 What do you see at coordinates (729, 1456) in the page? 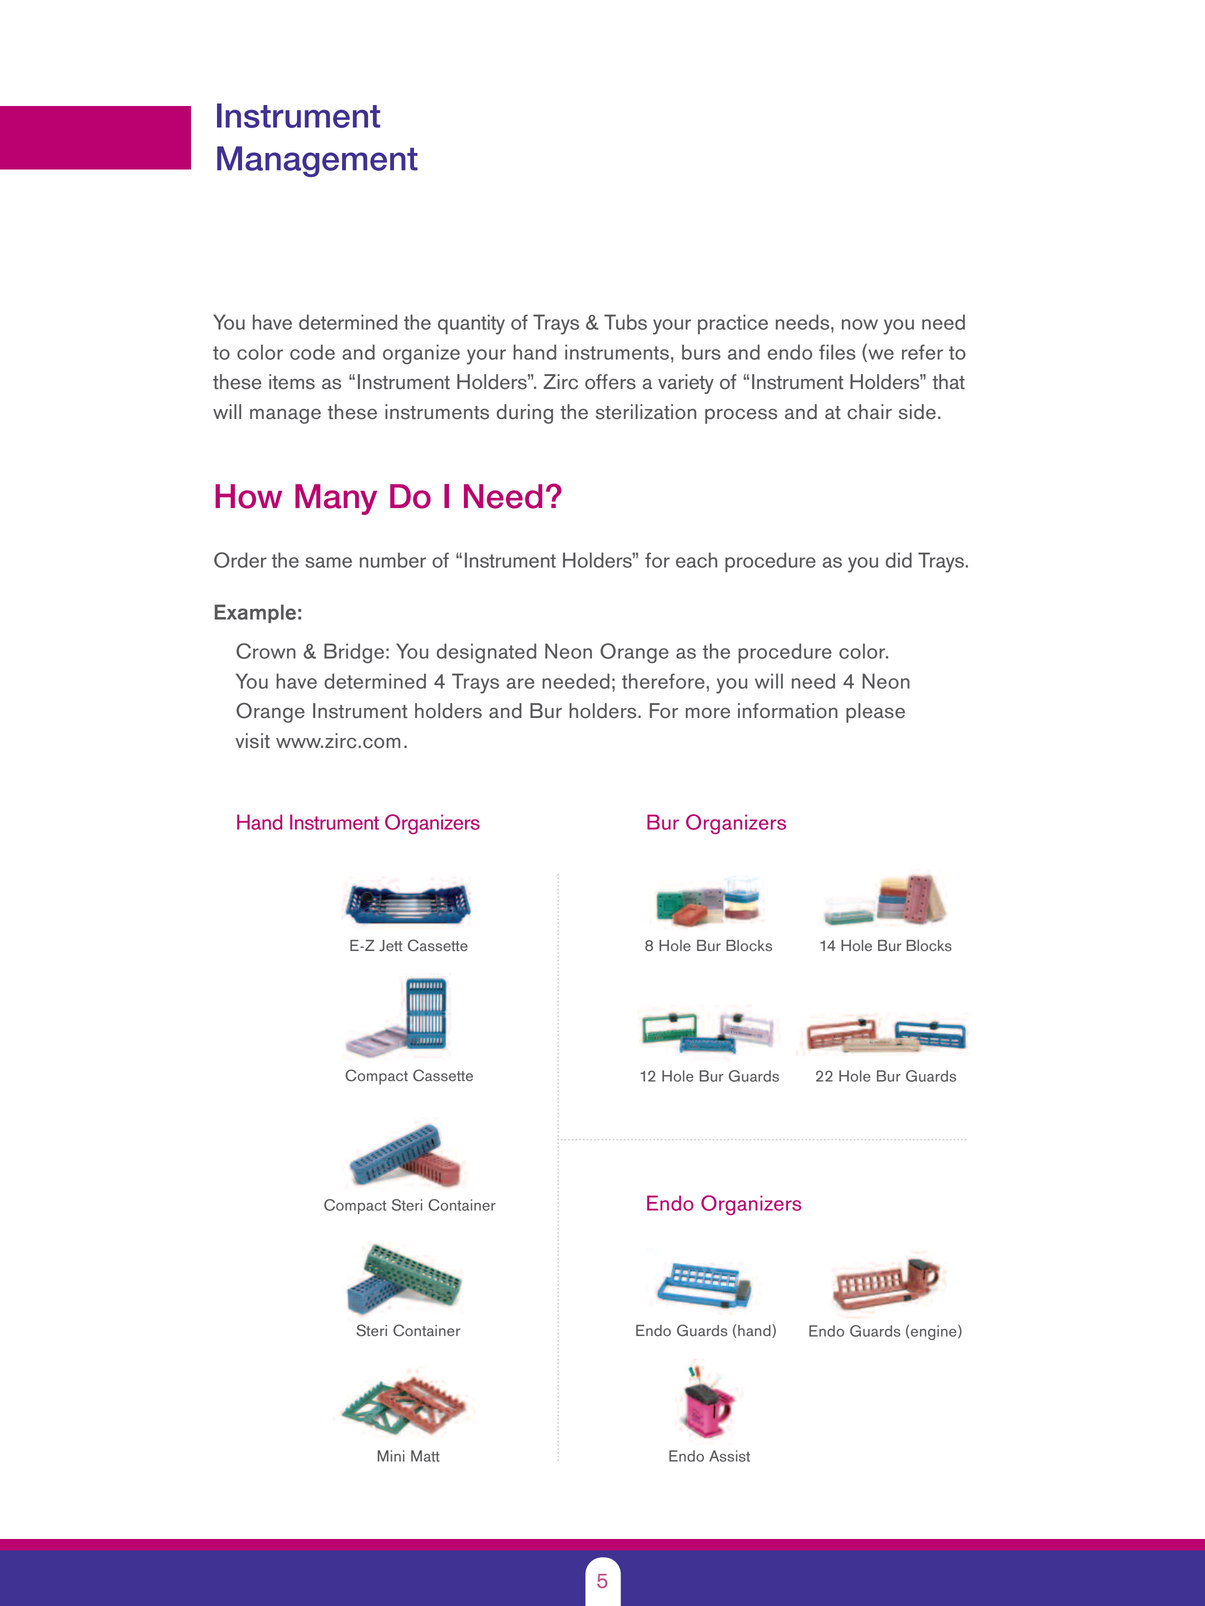
I see `Assist` at bounding box center [729, 1456].
